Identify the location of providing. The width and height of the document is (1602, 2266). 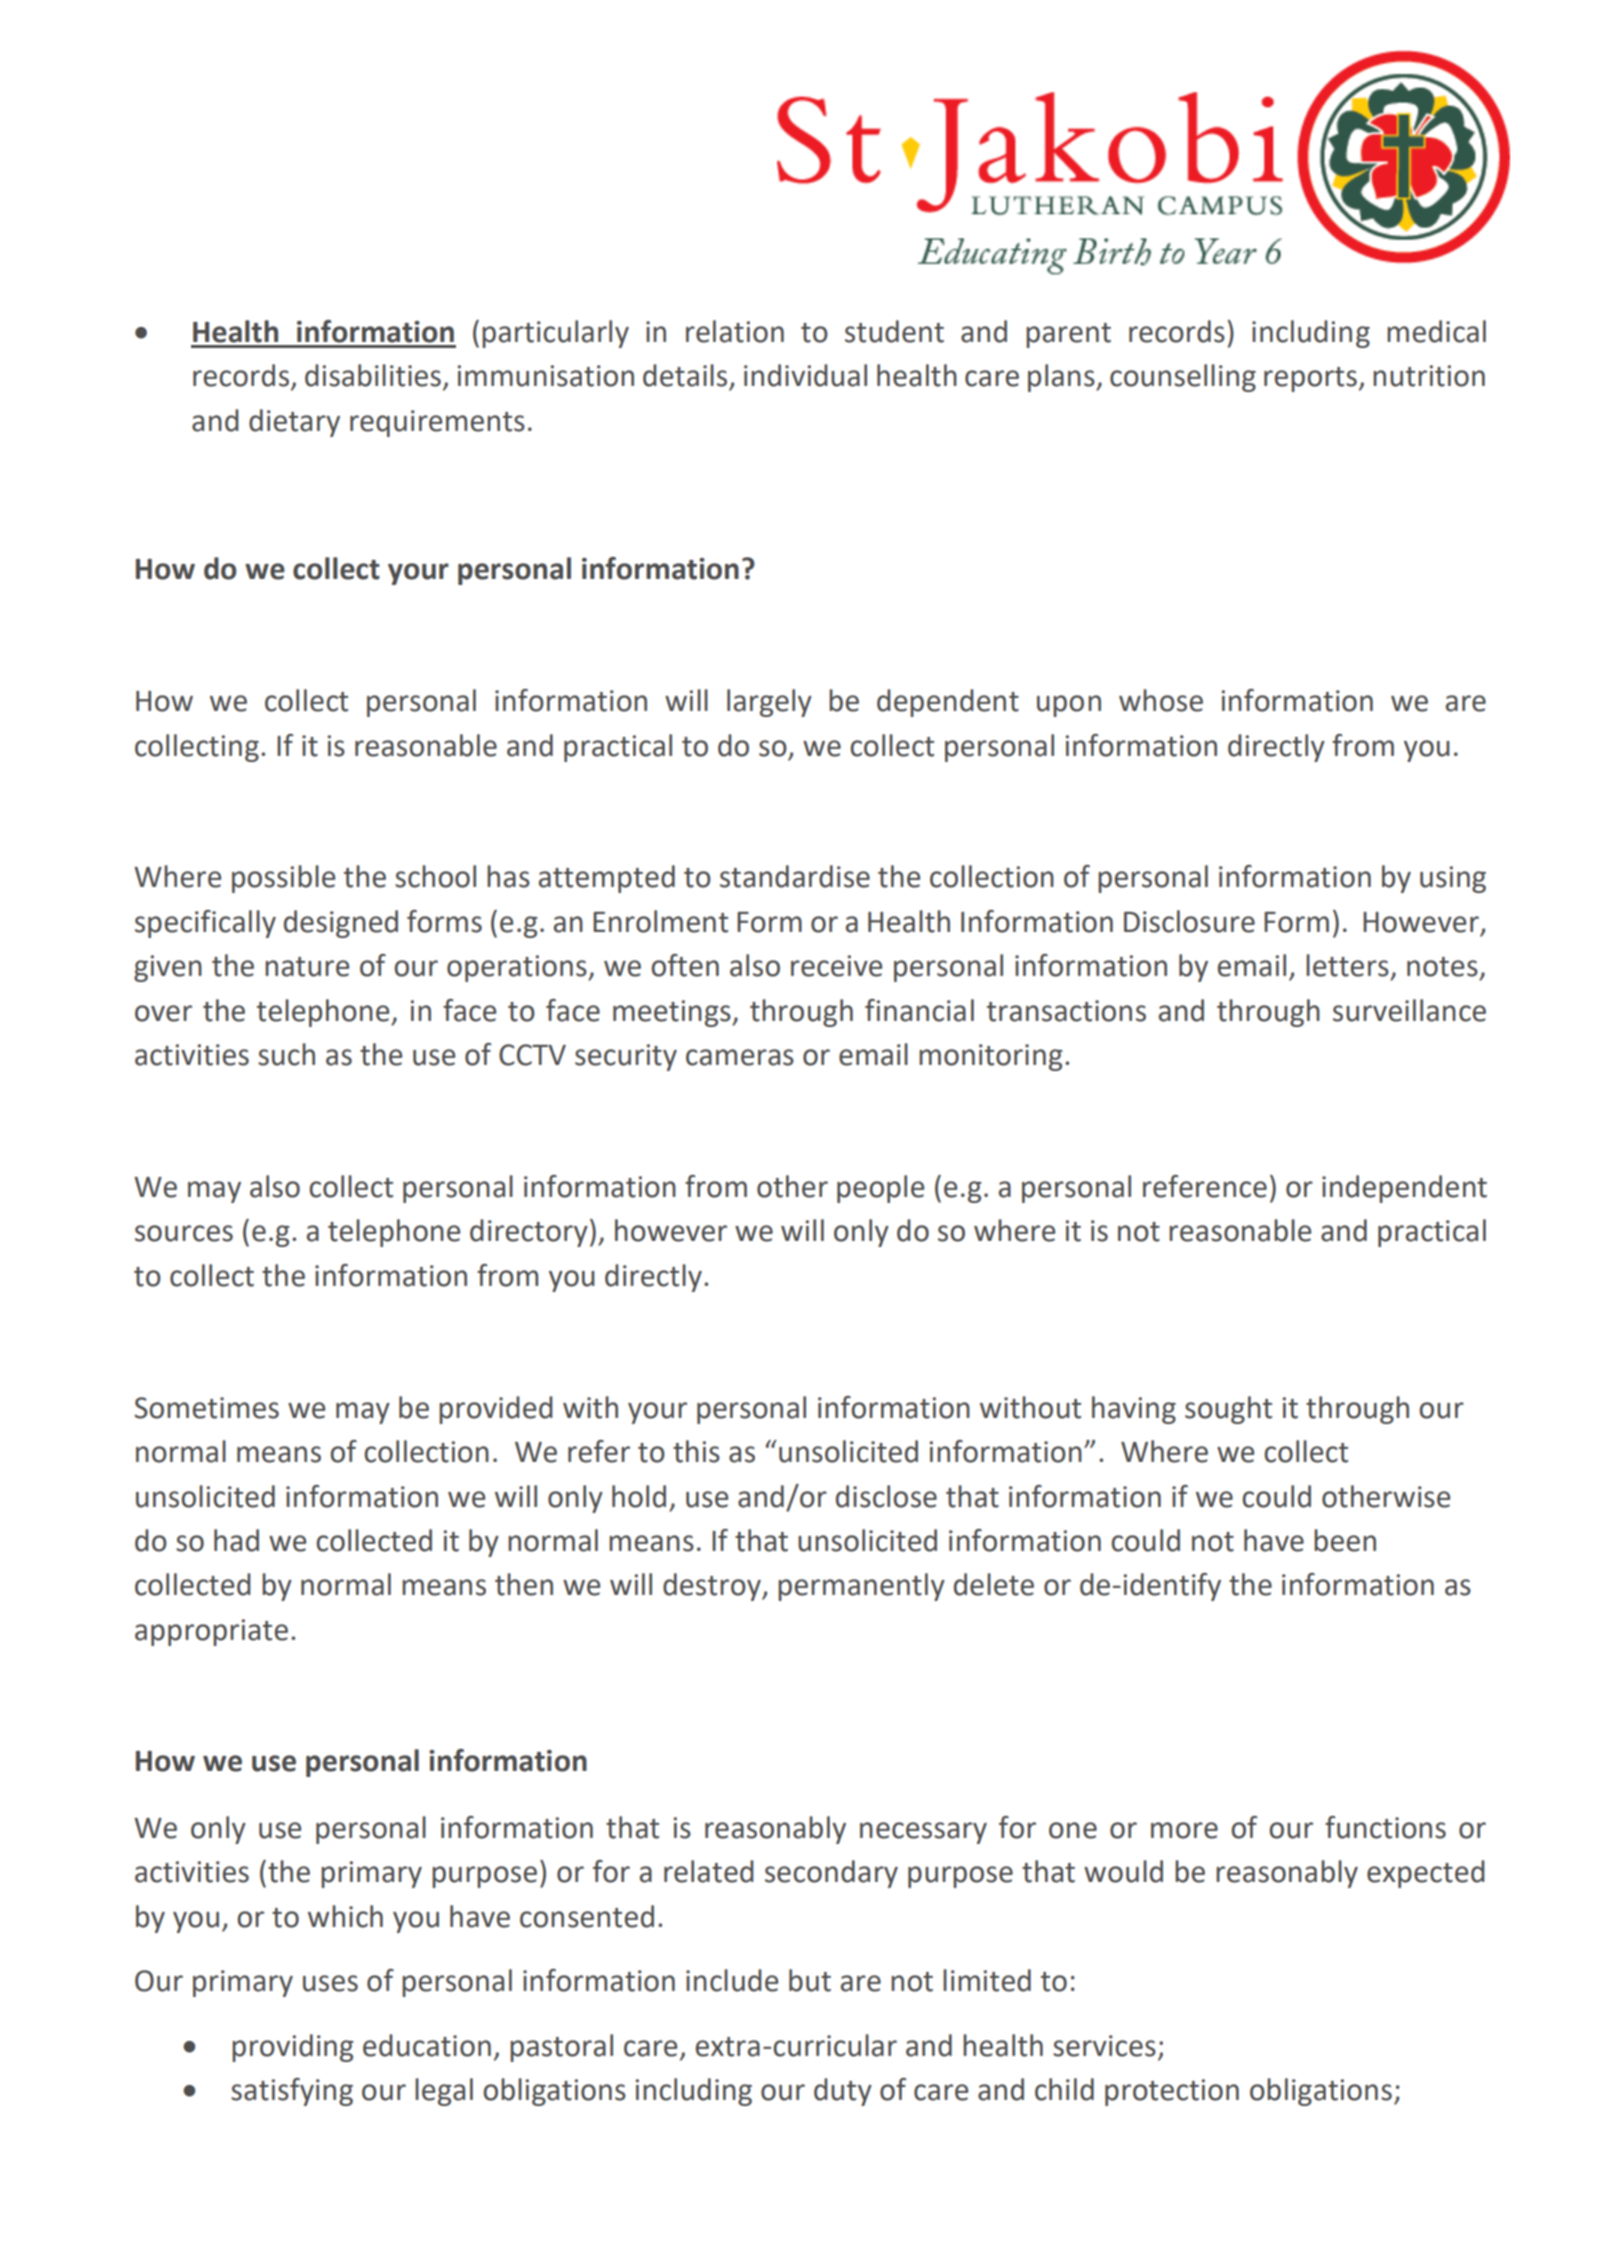
(293, 2048).
